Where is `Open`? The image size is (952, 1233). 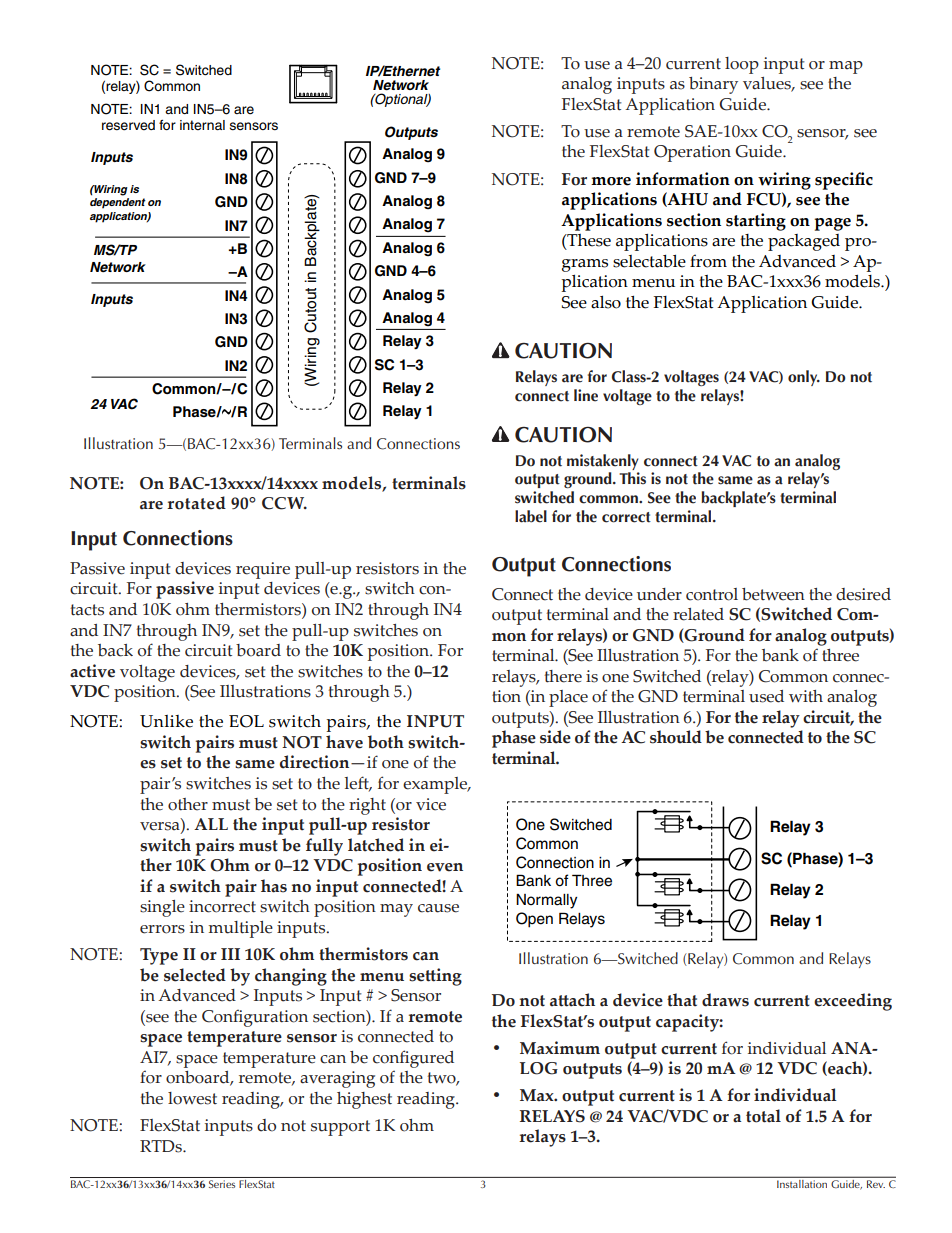
Open is located at coordinates (534, 920).
